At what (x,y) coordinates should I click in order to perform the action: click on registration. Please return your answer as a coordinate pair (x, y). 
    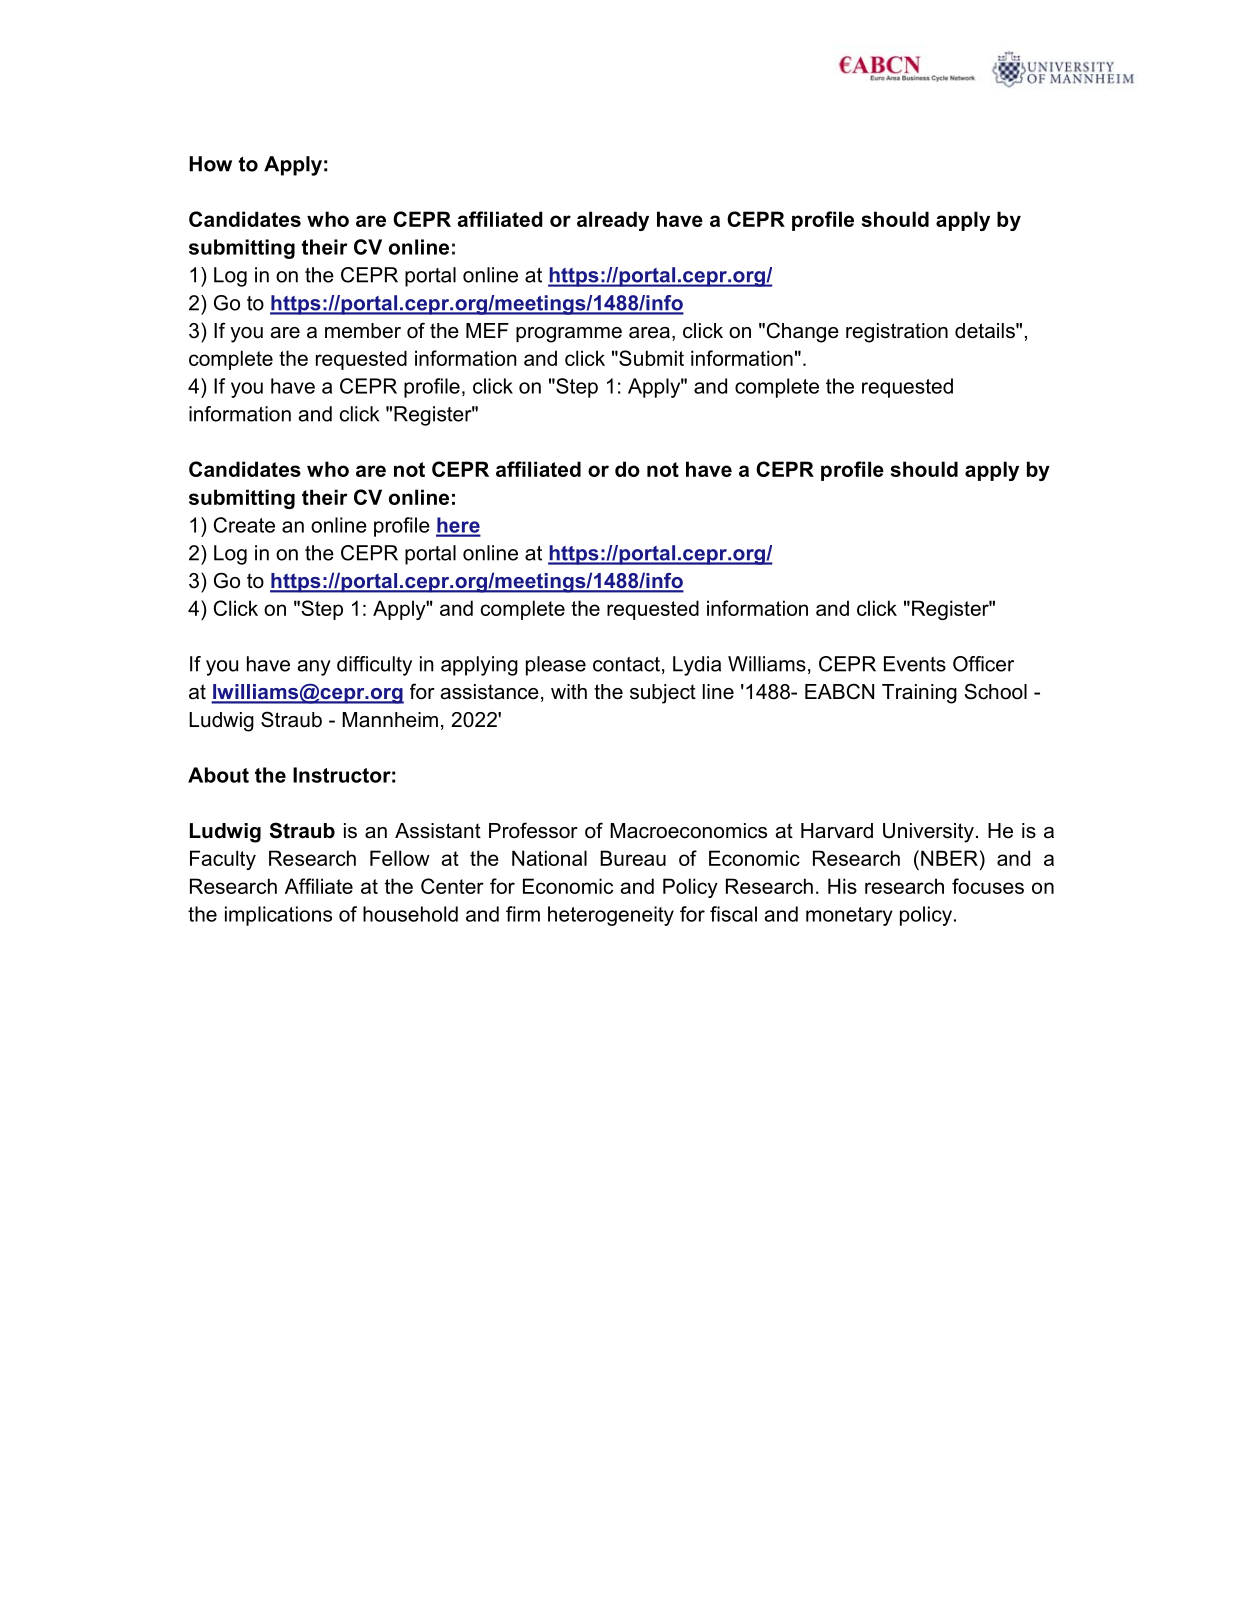
    Looking at the image, I should click on (897, 333).
